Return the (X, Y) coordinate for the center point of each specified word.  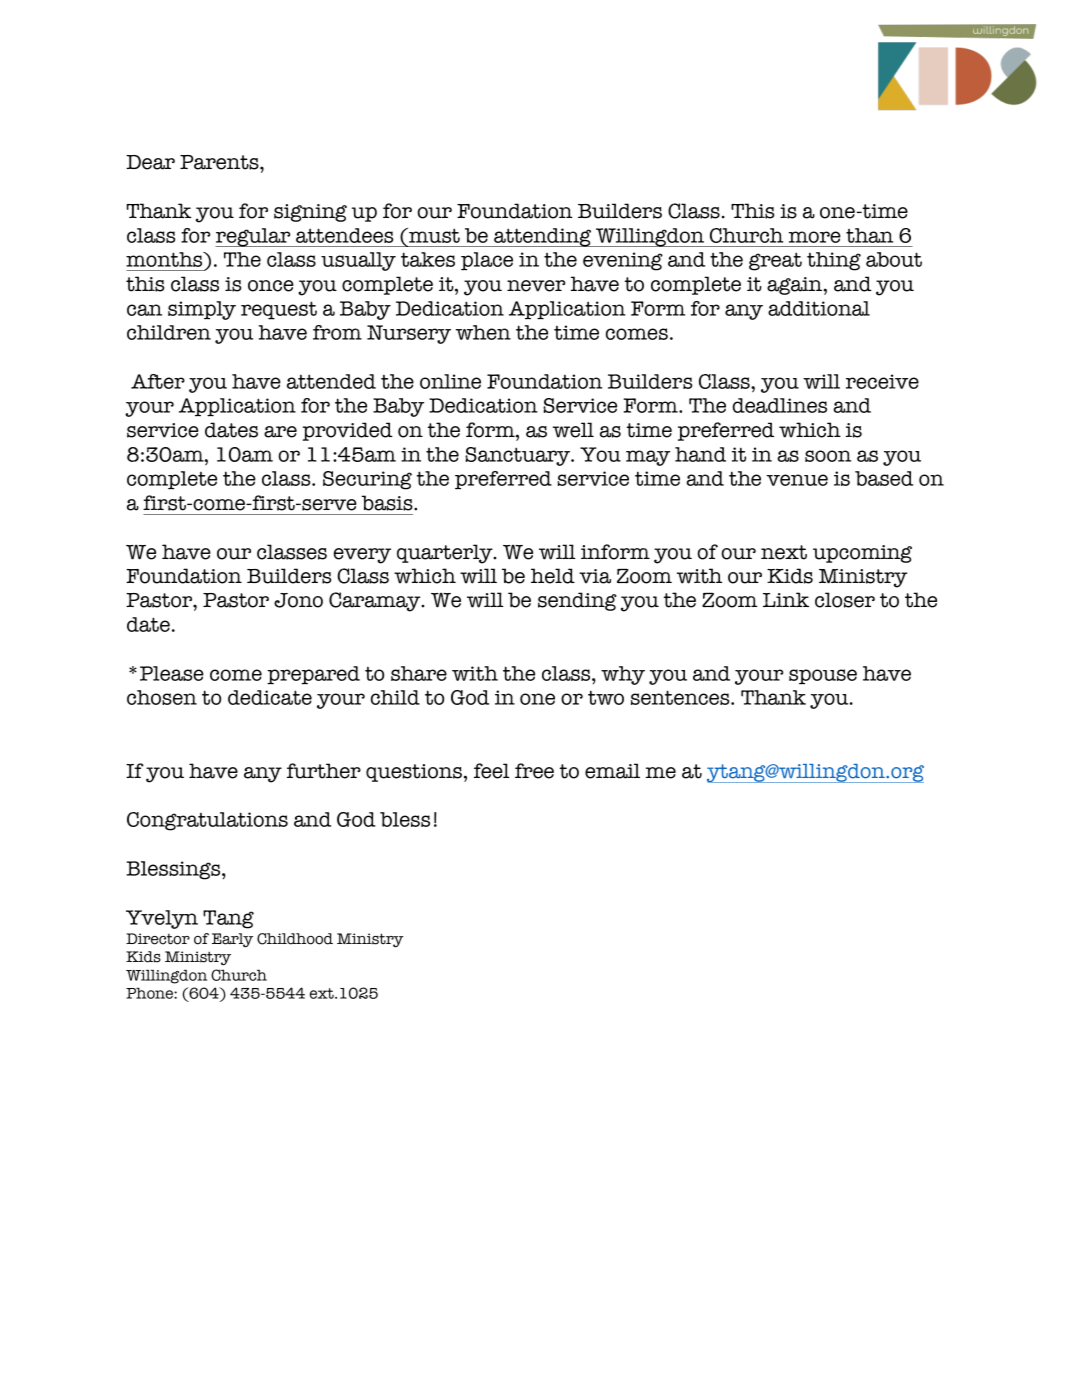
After (158, 381)
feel (491, 771)
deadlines (779, 405)
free (534, 771)
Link (786, 599)
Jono (298, 600)
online (450, 381)
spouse (823, 677)
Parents (220, 162)
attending (542, 237)
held (553, 576)
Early (232, 940)
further (324, 771)
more (815, 237)
